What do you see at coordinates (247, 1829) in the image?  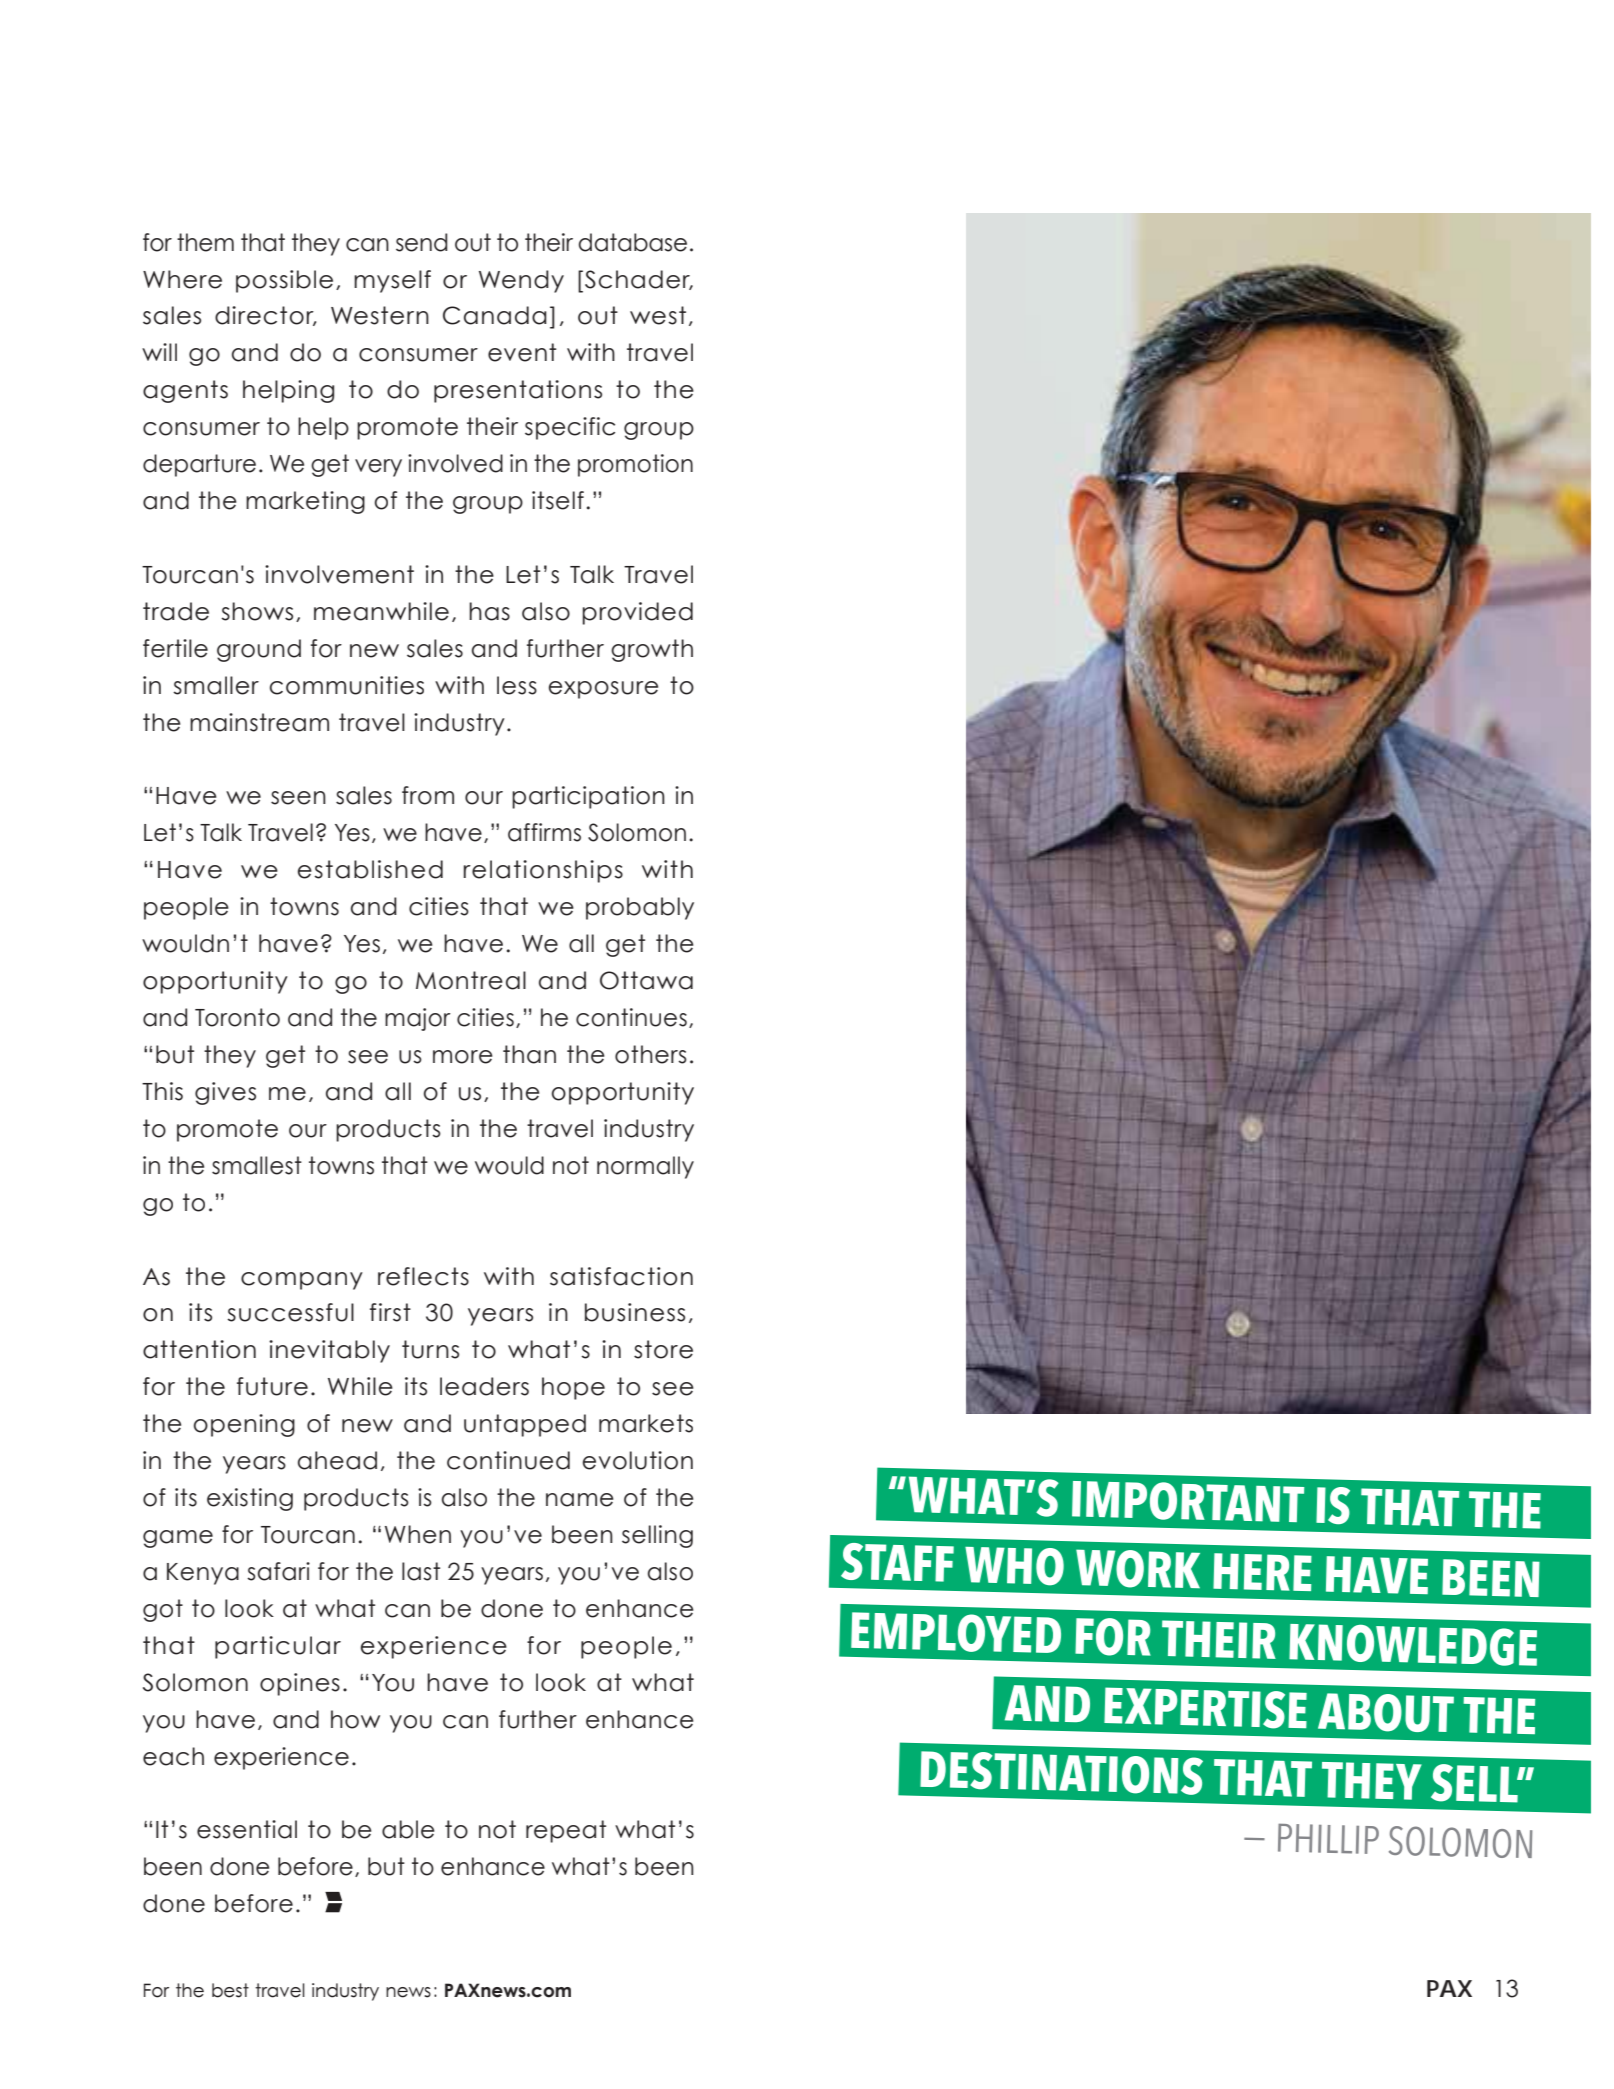 I see `essential` at bounding box center [247, 1829].
